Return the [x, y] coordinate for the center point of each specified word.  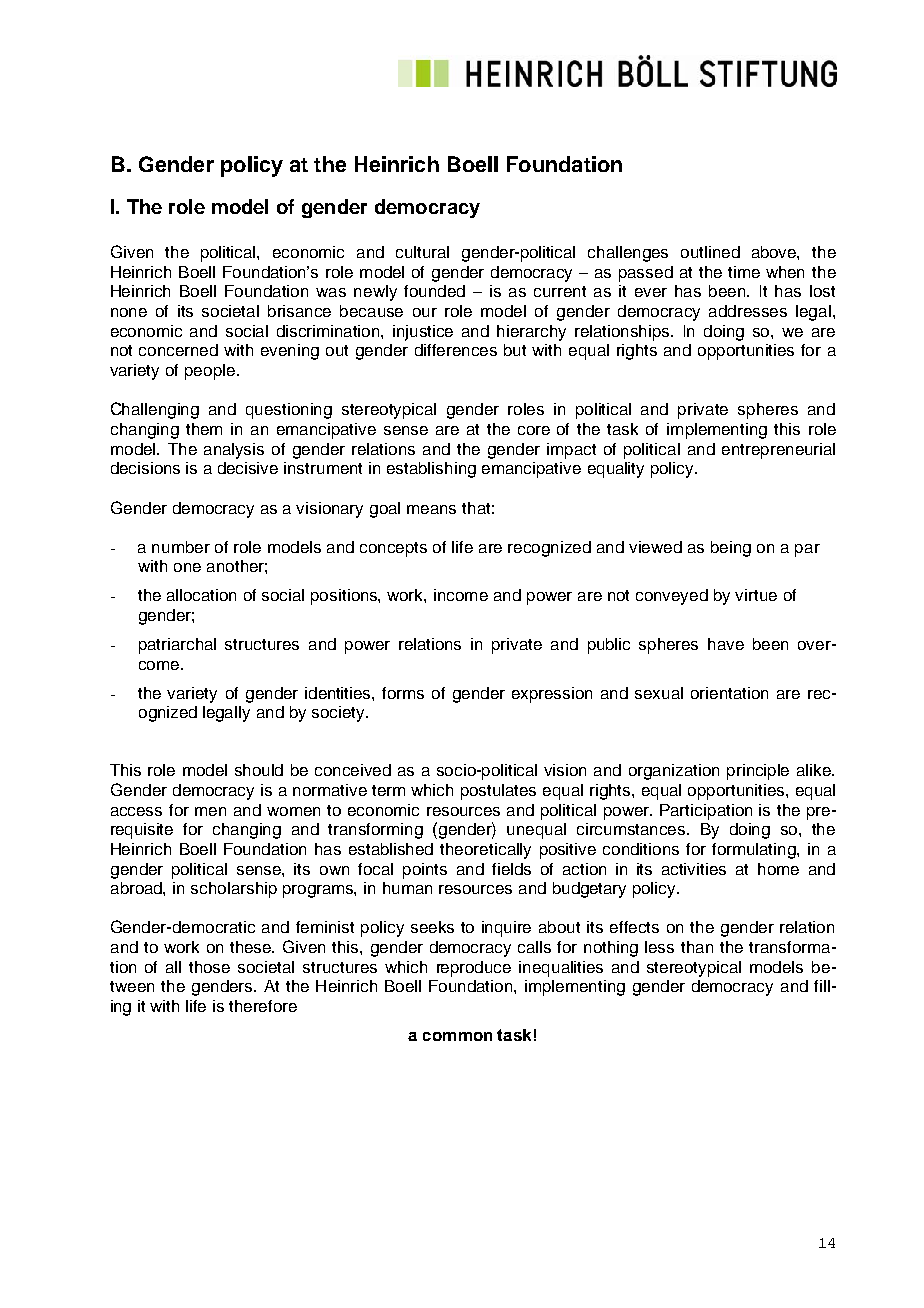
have [726, 644]
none [129, 312]
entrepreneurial [778, 451]
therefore [263, 1006]
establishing [431, 470]
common [457, 1036]
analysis [234, 451]
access [136, 811]
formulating [755, 851]
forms [403, 693]
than [697, 947]
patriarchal [177, 646]
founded [434, 291]
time [744, 272]
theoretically [485, 851]
